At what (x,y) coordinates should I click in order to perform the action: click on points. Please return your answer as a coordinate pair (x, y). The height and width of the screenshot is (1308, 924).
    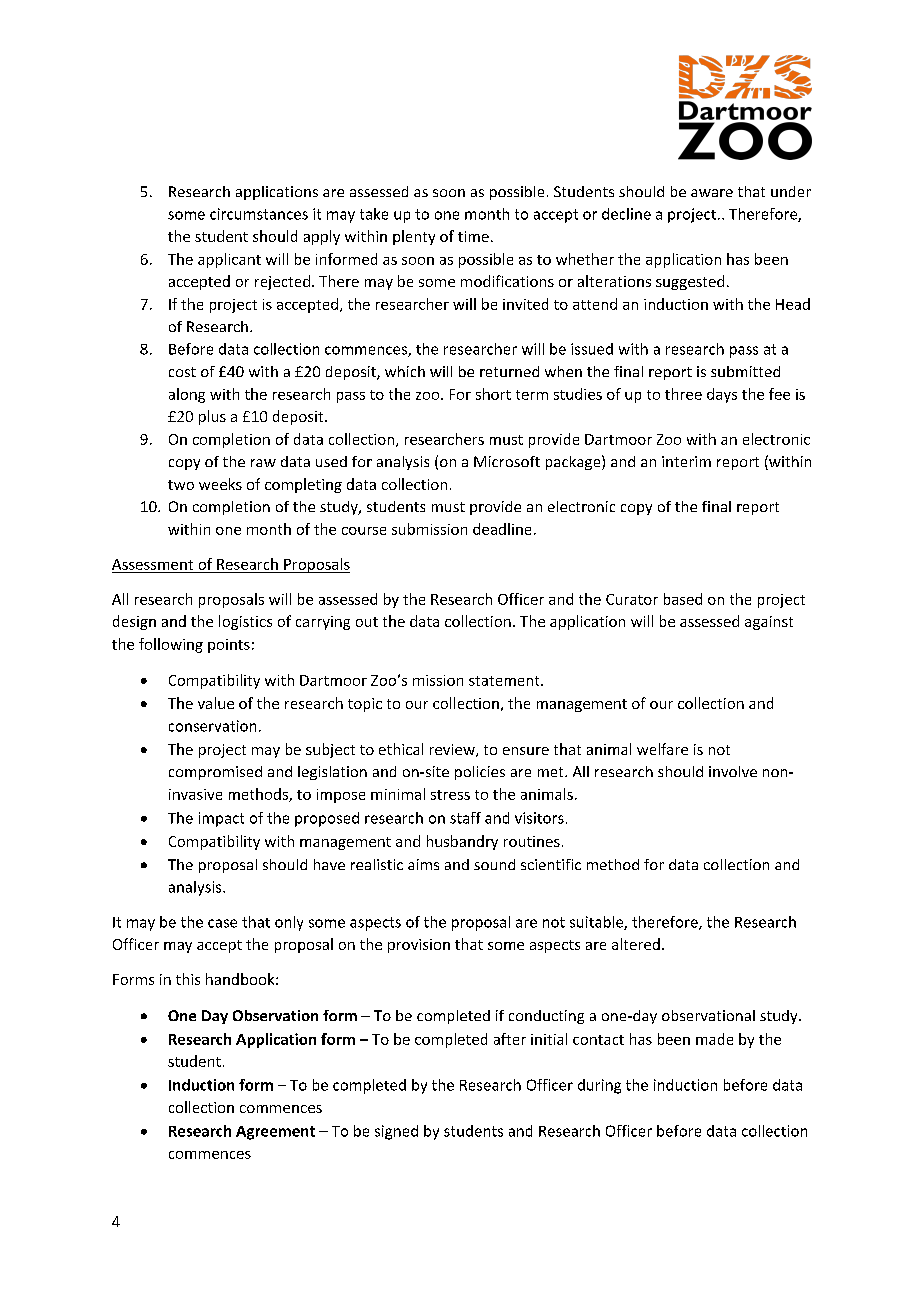
    Looking at the image, I should click on (229, 646).
